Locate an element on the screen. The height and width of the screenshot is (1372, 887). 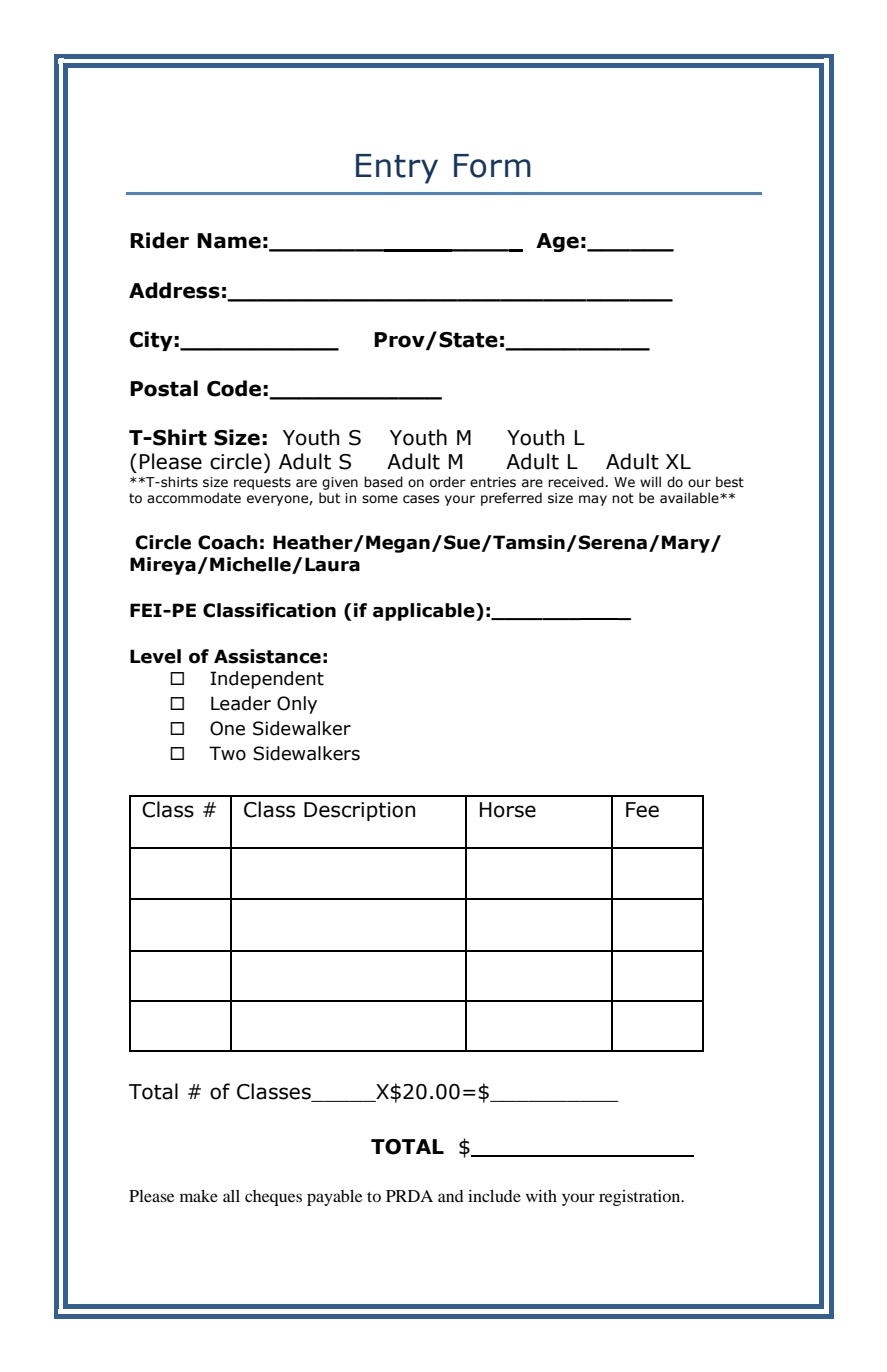
Leader is located at coordinates (241, 703).
